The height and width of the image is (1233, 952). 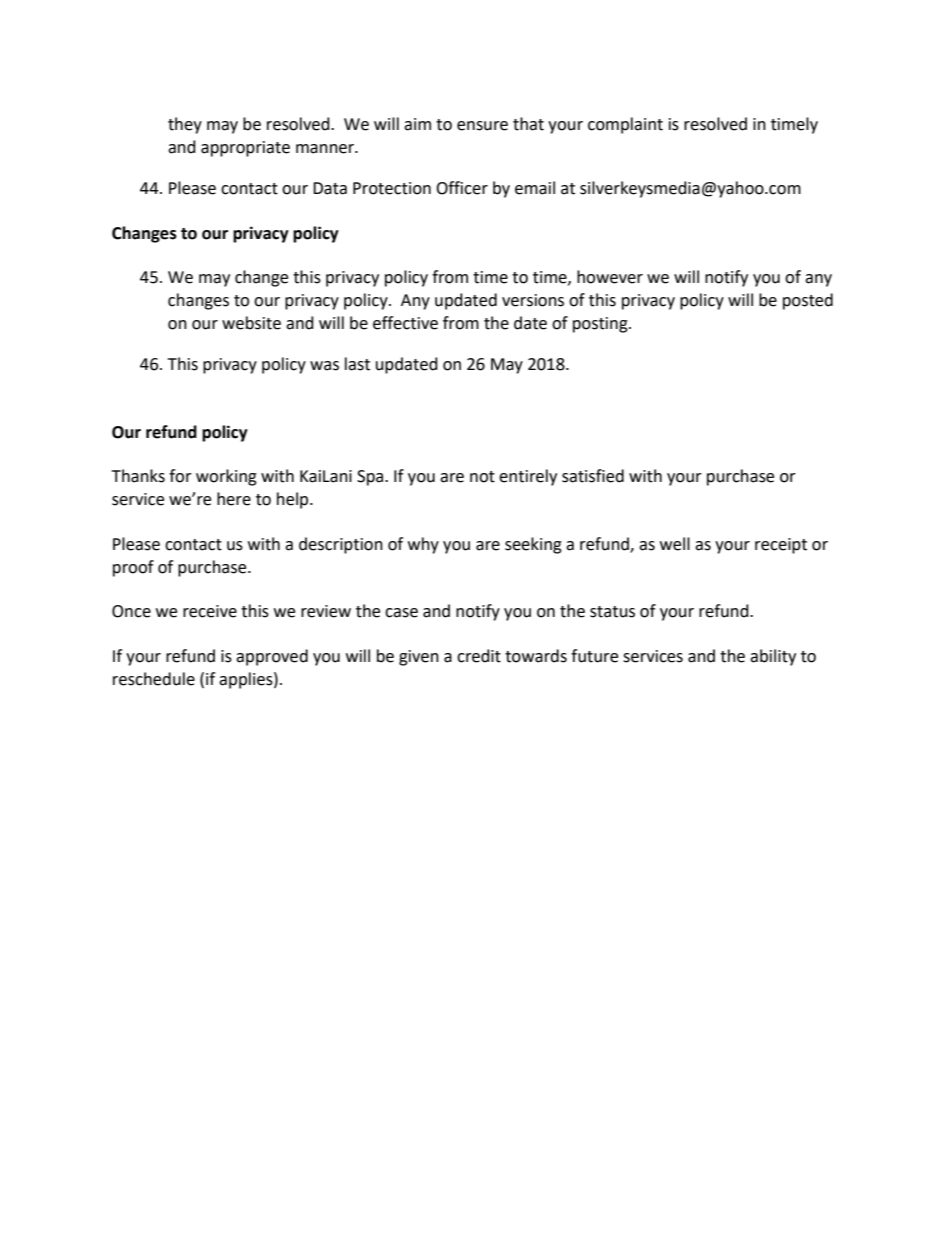 What do you see at coordinates (593, 476) in the image?
I see `satisfied` at bounding box center [593, 476].
